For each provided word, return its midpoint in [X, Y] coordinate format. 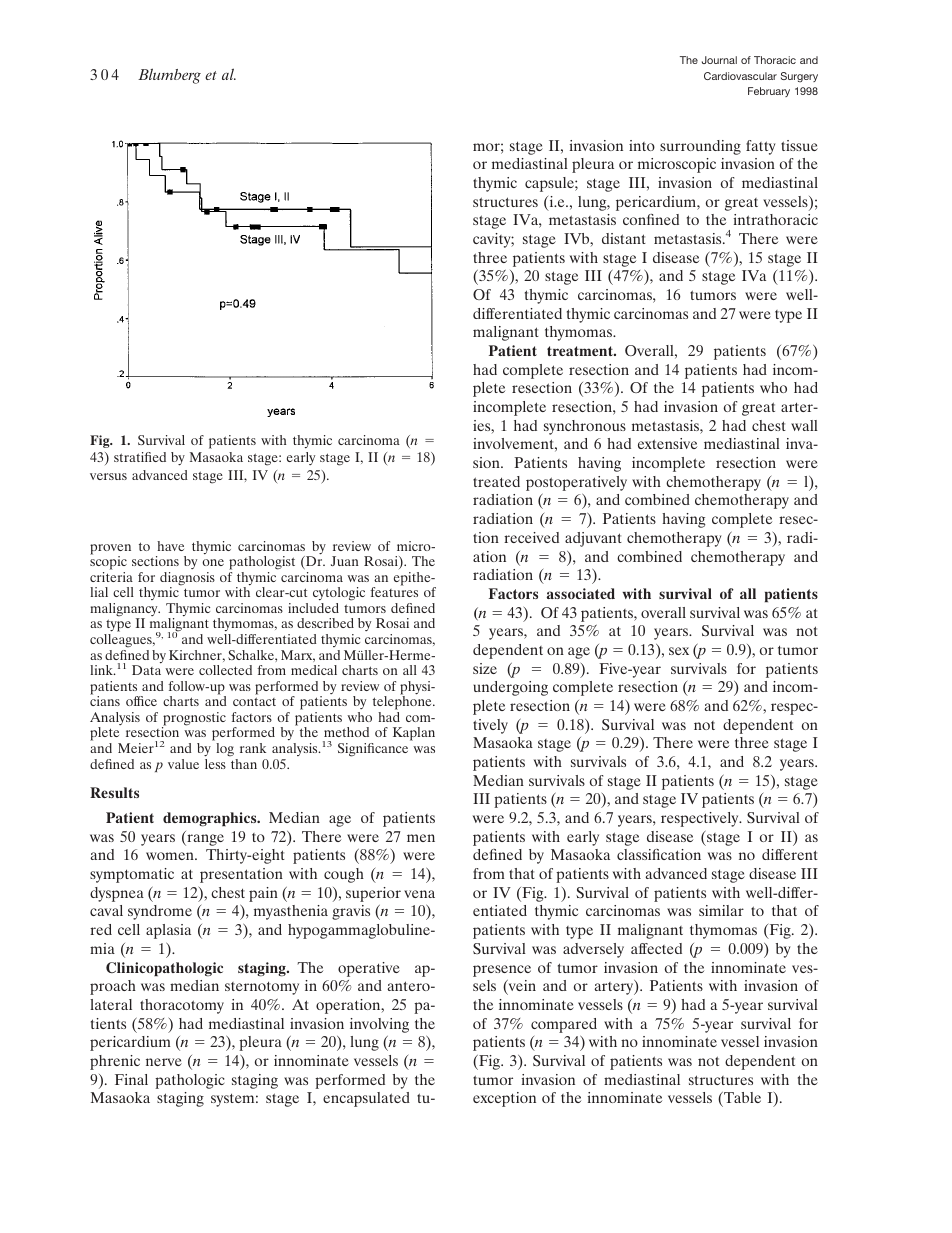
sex [679, 651]
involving [379, 1025]
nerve [164, 1062]
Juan [344, 561]
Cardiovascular [740, 76]
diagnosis [187, 580]
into [642, 145]
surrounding [700, 147]
